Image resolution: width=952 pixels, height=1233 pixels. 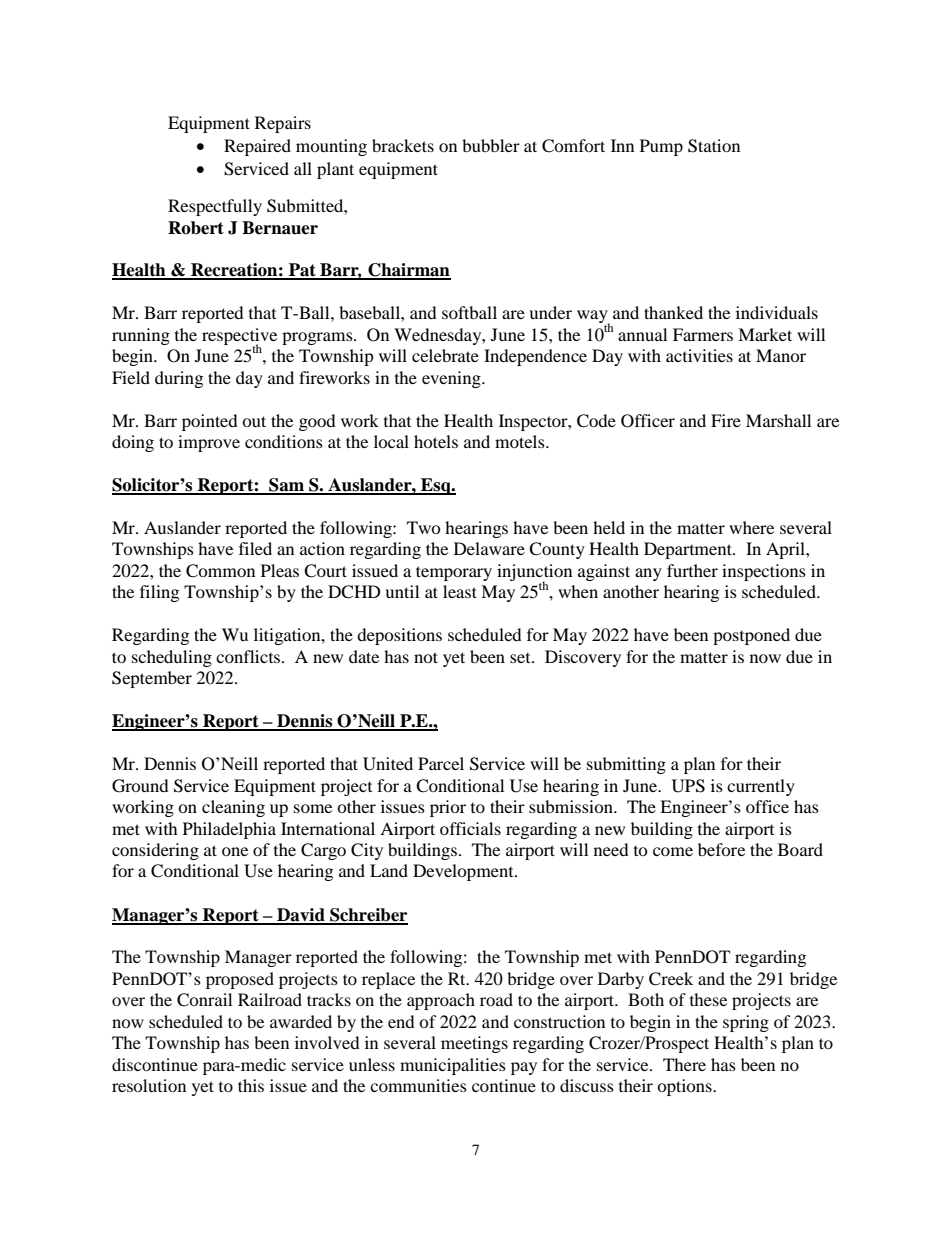 I want to click on Station, so click(x=714, y=146).
